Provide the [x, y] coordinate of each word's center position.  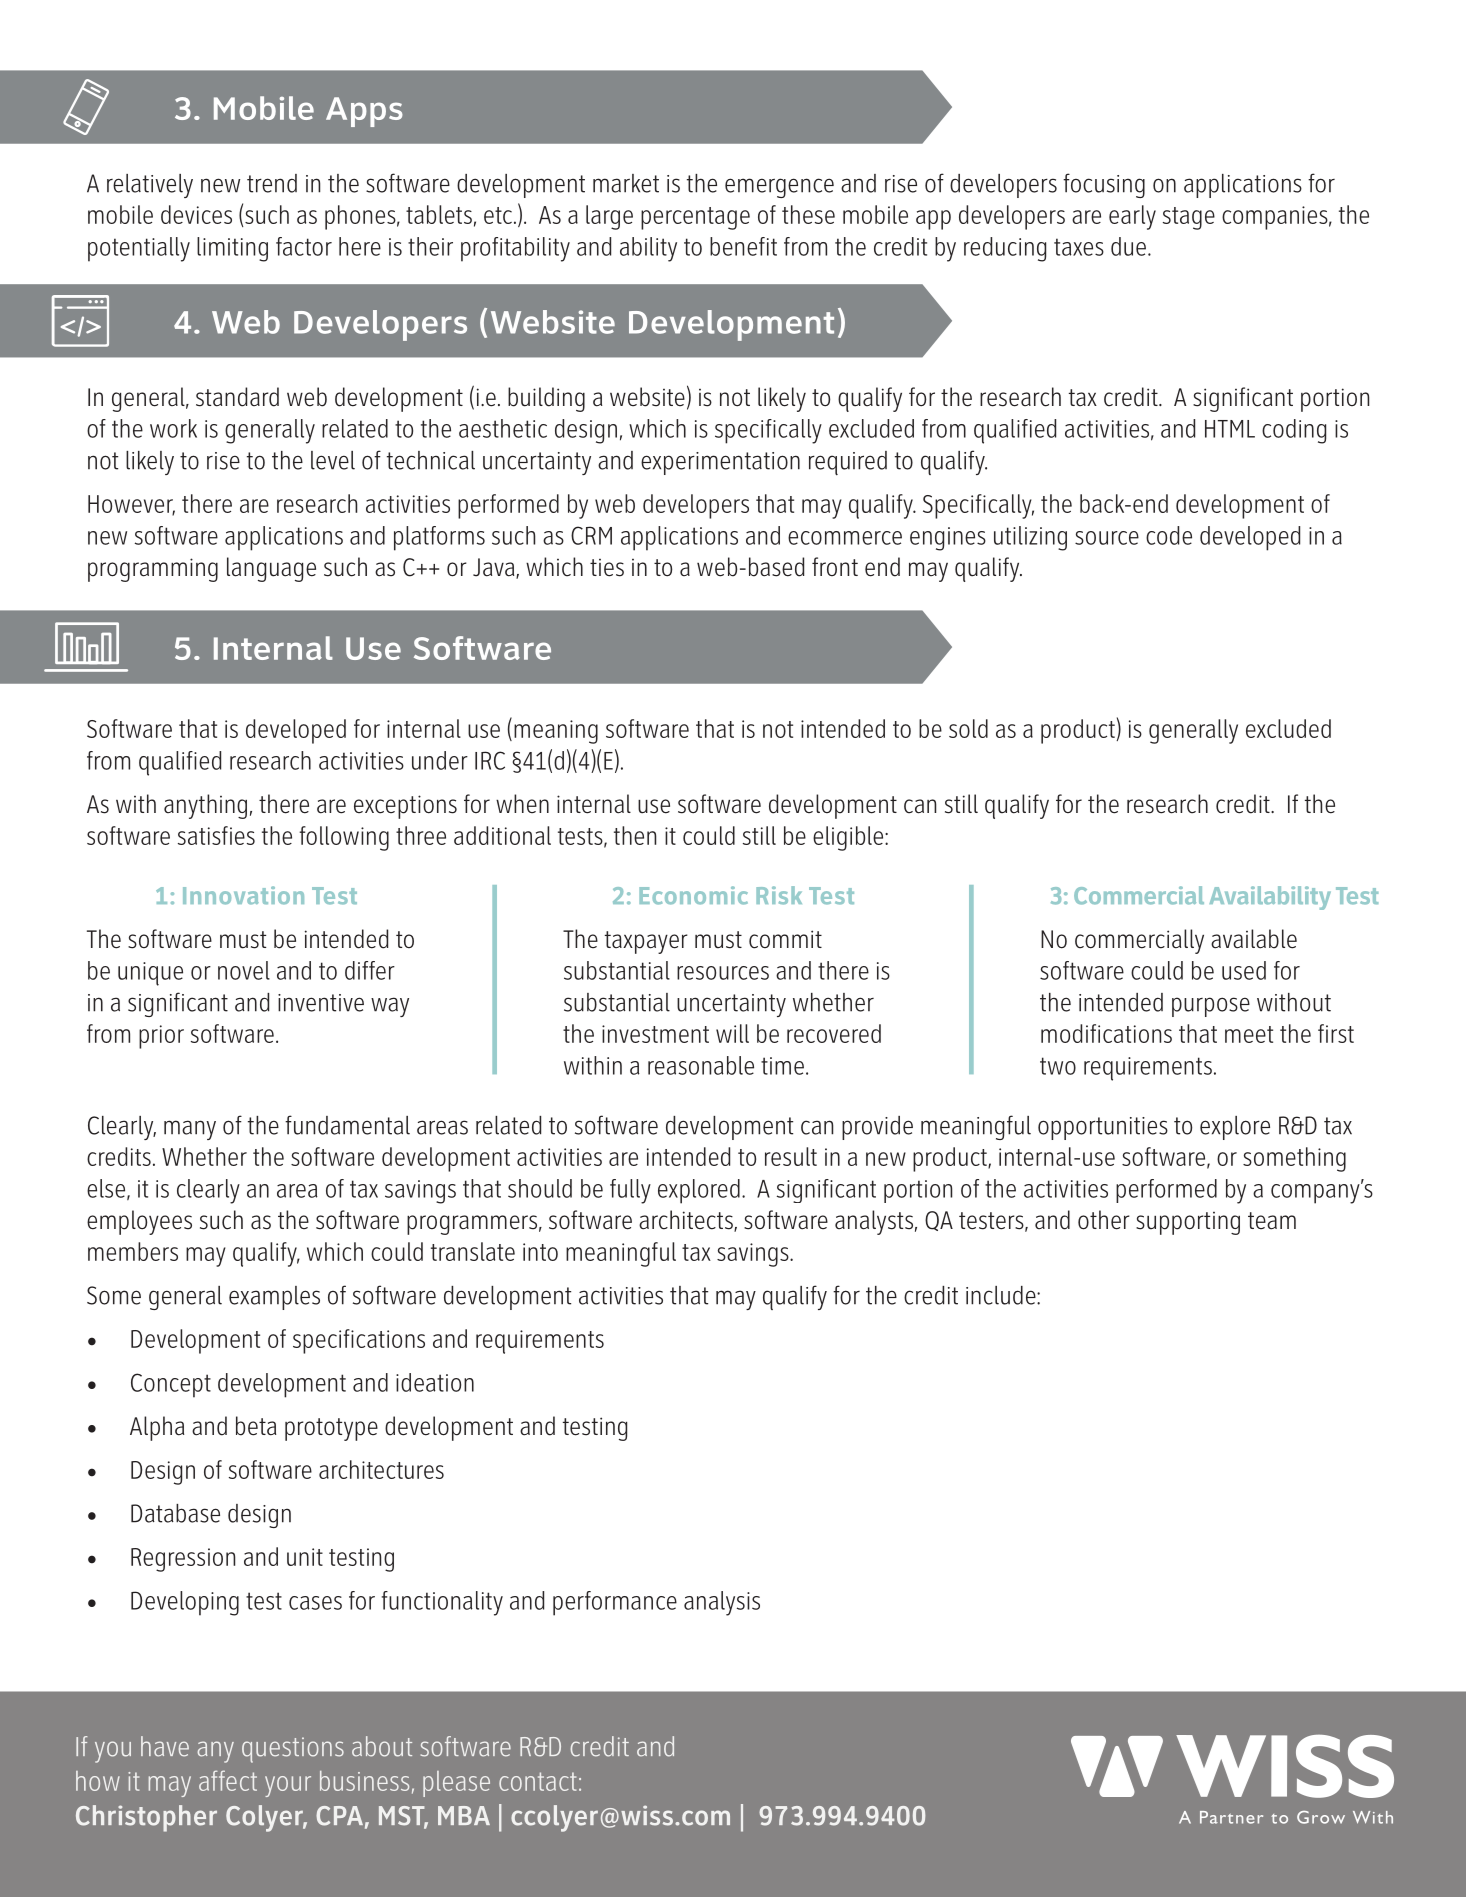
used [1244, 970]
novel [244, 970]
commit [785, 939]
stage [1189, 218]
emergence [779, 188]
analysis [722, 1603]
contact [538, 1781]
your [288, 1786]
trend [272, 183]
